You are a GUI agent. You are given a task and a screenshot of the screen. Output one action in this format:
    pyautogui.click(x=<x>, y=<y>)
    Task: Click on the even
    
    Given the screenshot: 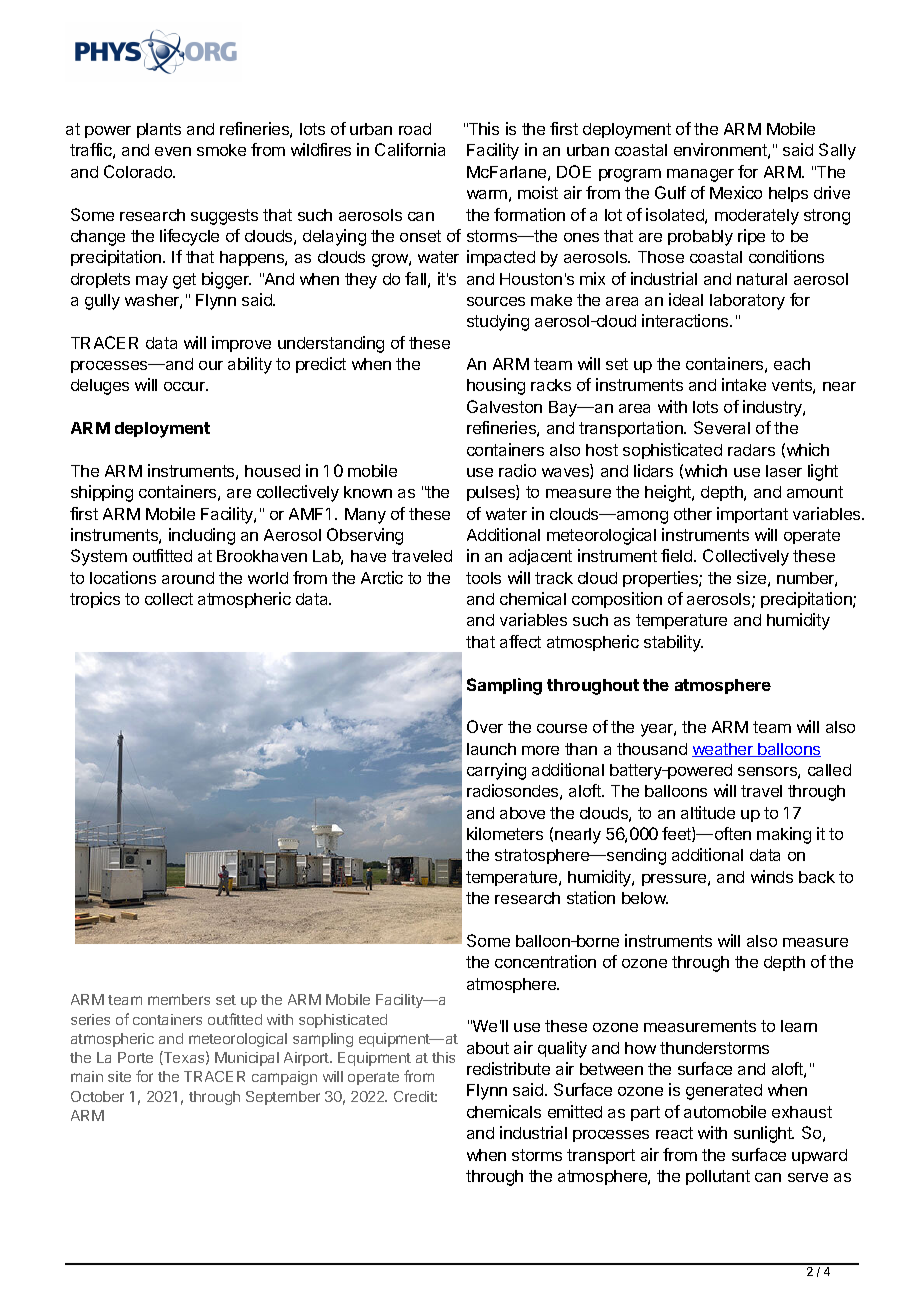 What is the action you would take?
    pyautogui.click(x=173, y=151)
